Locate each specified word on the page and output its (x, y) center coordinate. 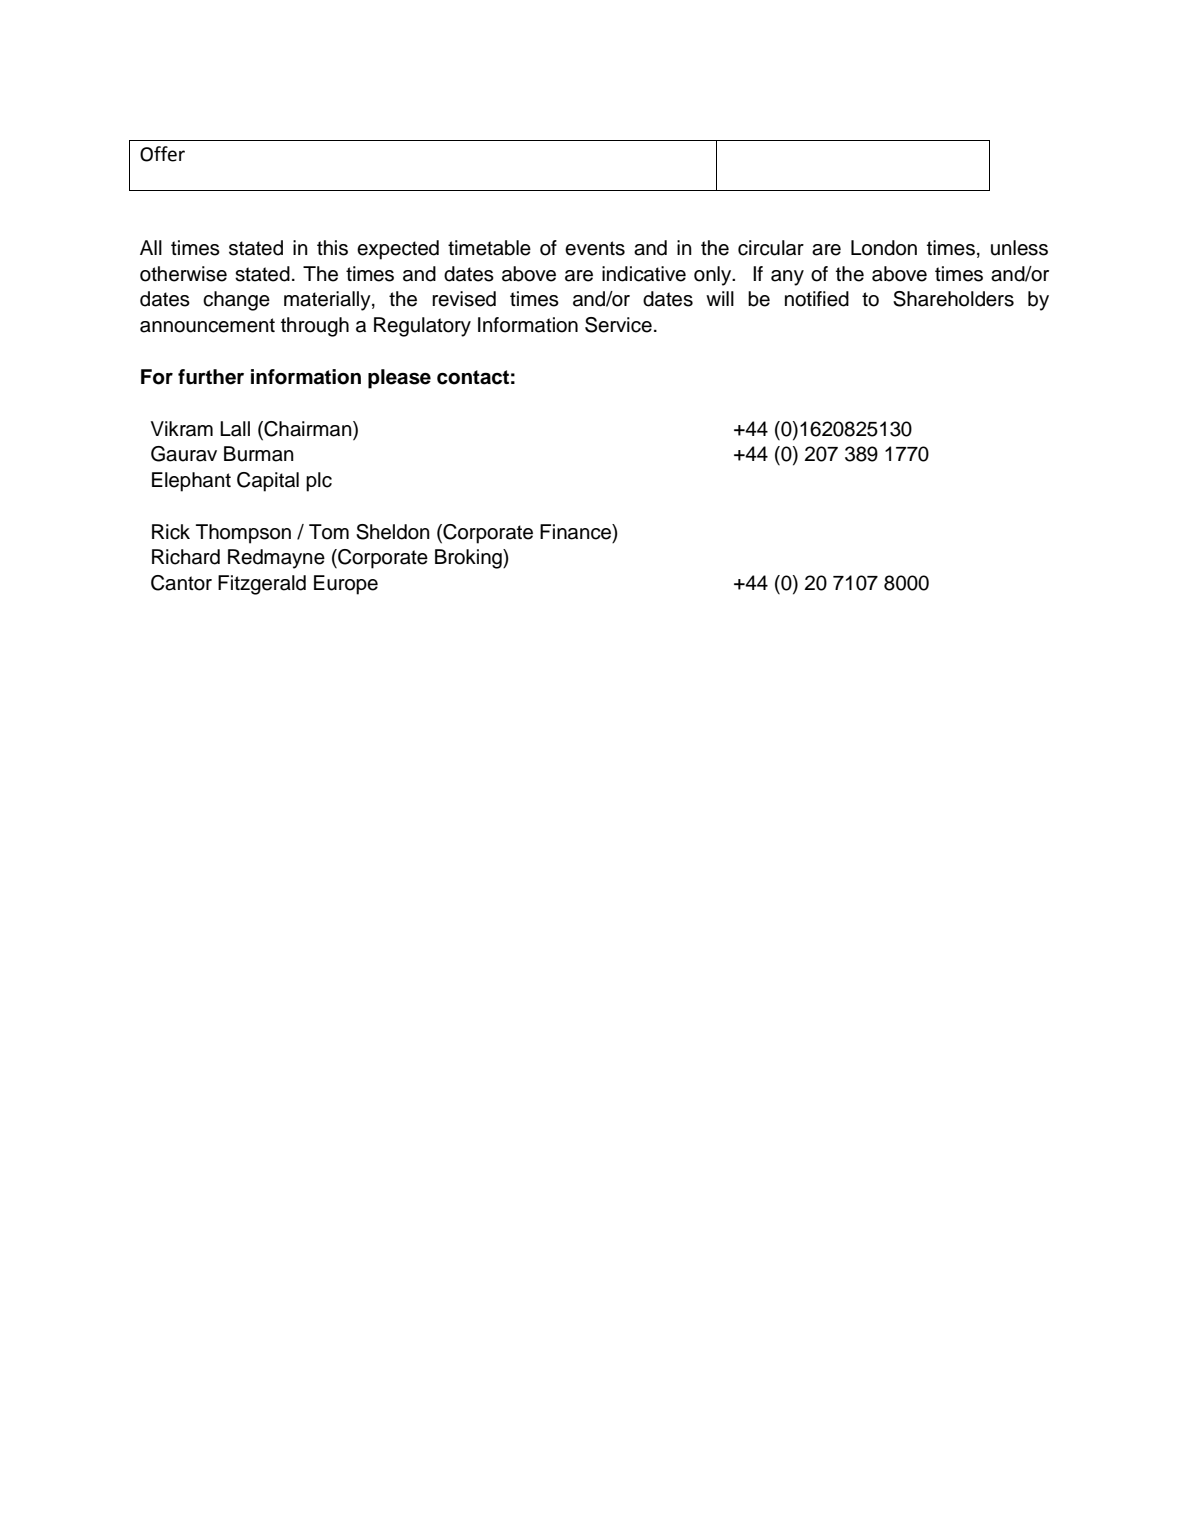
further (211, 377)
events (595, 248)
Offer (162, 154)
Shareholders (953, 299)
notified (817, 299)
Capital (268, 482)
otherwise (183, 274)
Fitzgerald (262, 585)
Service (618, 325)
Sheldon (393, 532)
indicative (644, 274)
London (884, 248)
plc (319, 482)
